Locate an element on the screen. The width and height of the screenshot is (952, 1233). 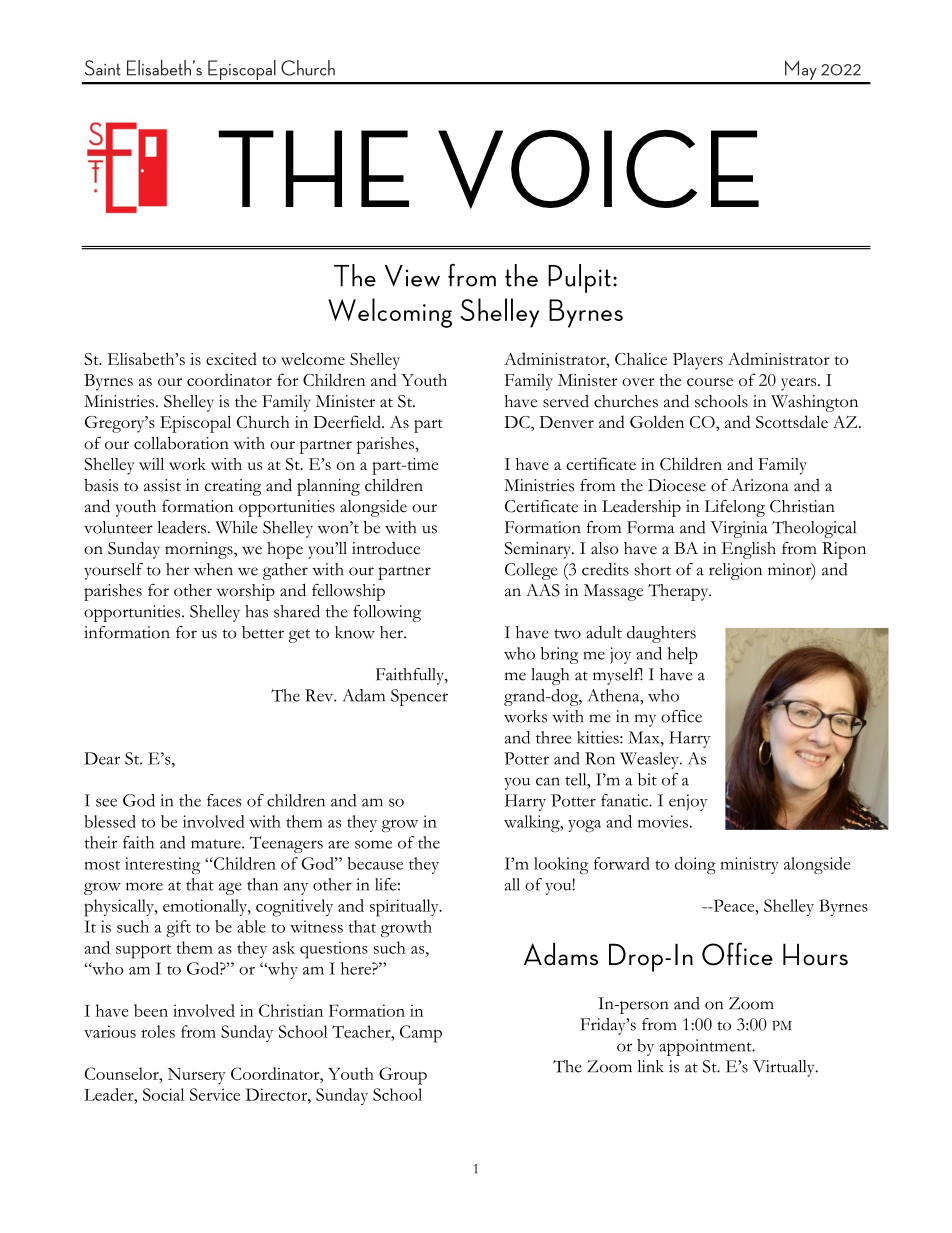
Spencer is located at coordinates (419, 697).
